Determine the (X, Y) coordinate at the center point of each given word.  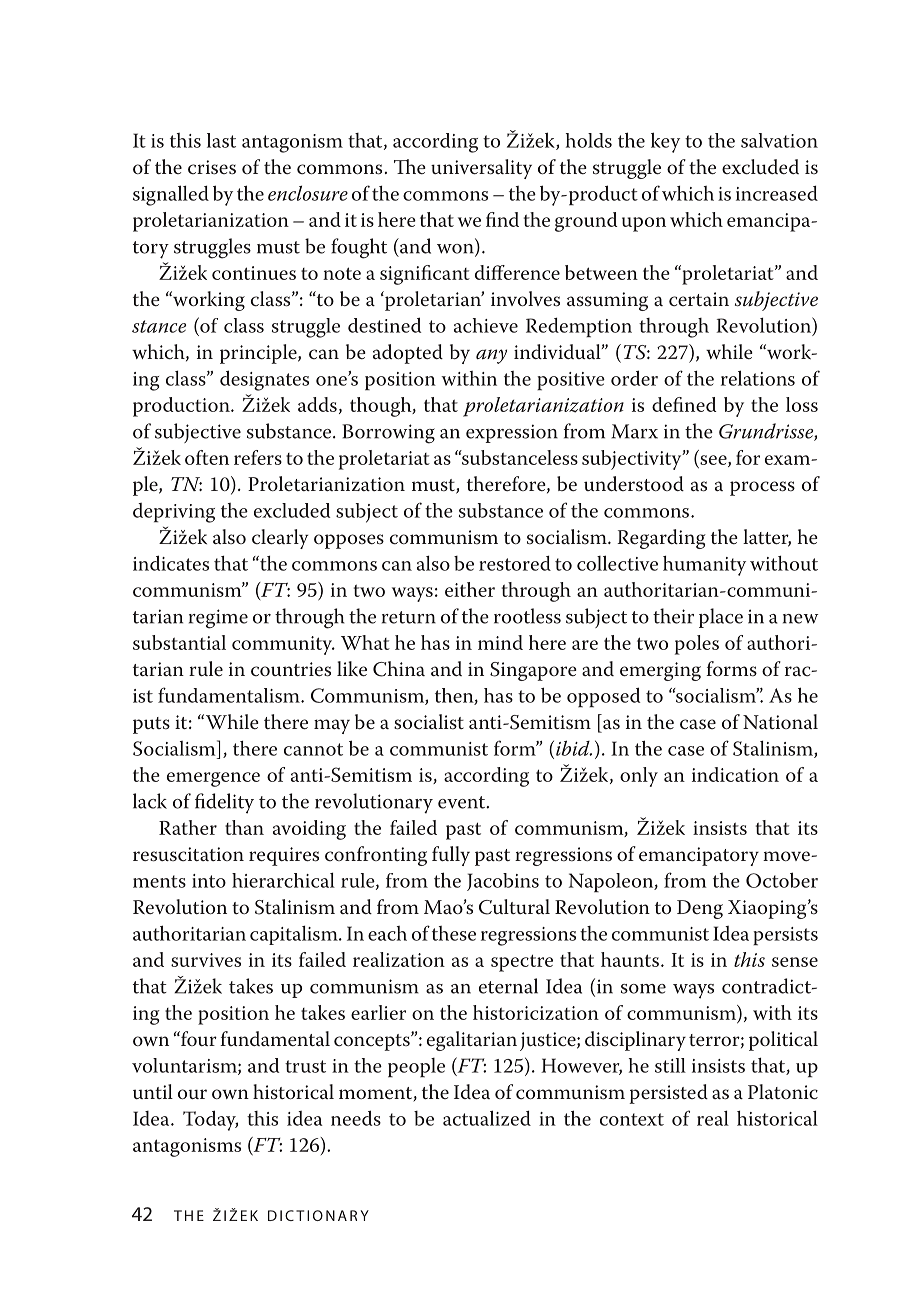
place (721, 618)
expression (512, 433)
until (153, 1091)
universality (481, 169)
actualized (487, 1118)
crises (212, 167)
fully (451, 856)
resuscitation (188, 854)
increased (777, 193)
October (782, 880)
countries (291, 669)
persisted (668, 1094)
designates (264, 380)
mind (500, 642)
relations (758, 378)
